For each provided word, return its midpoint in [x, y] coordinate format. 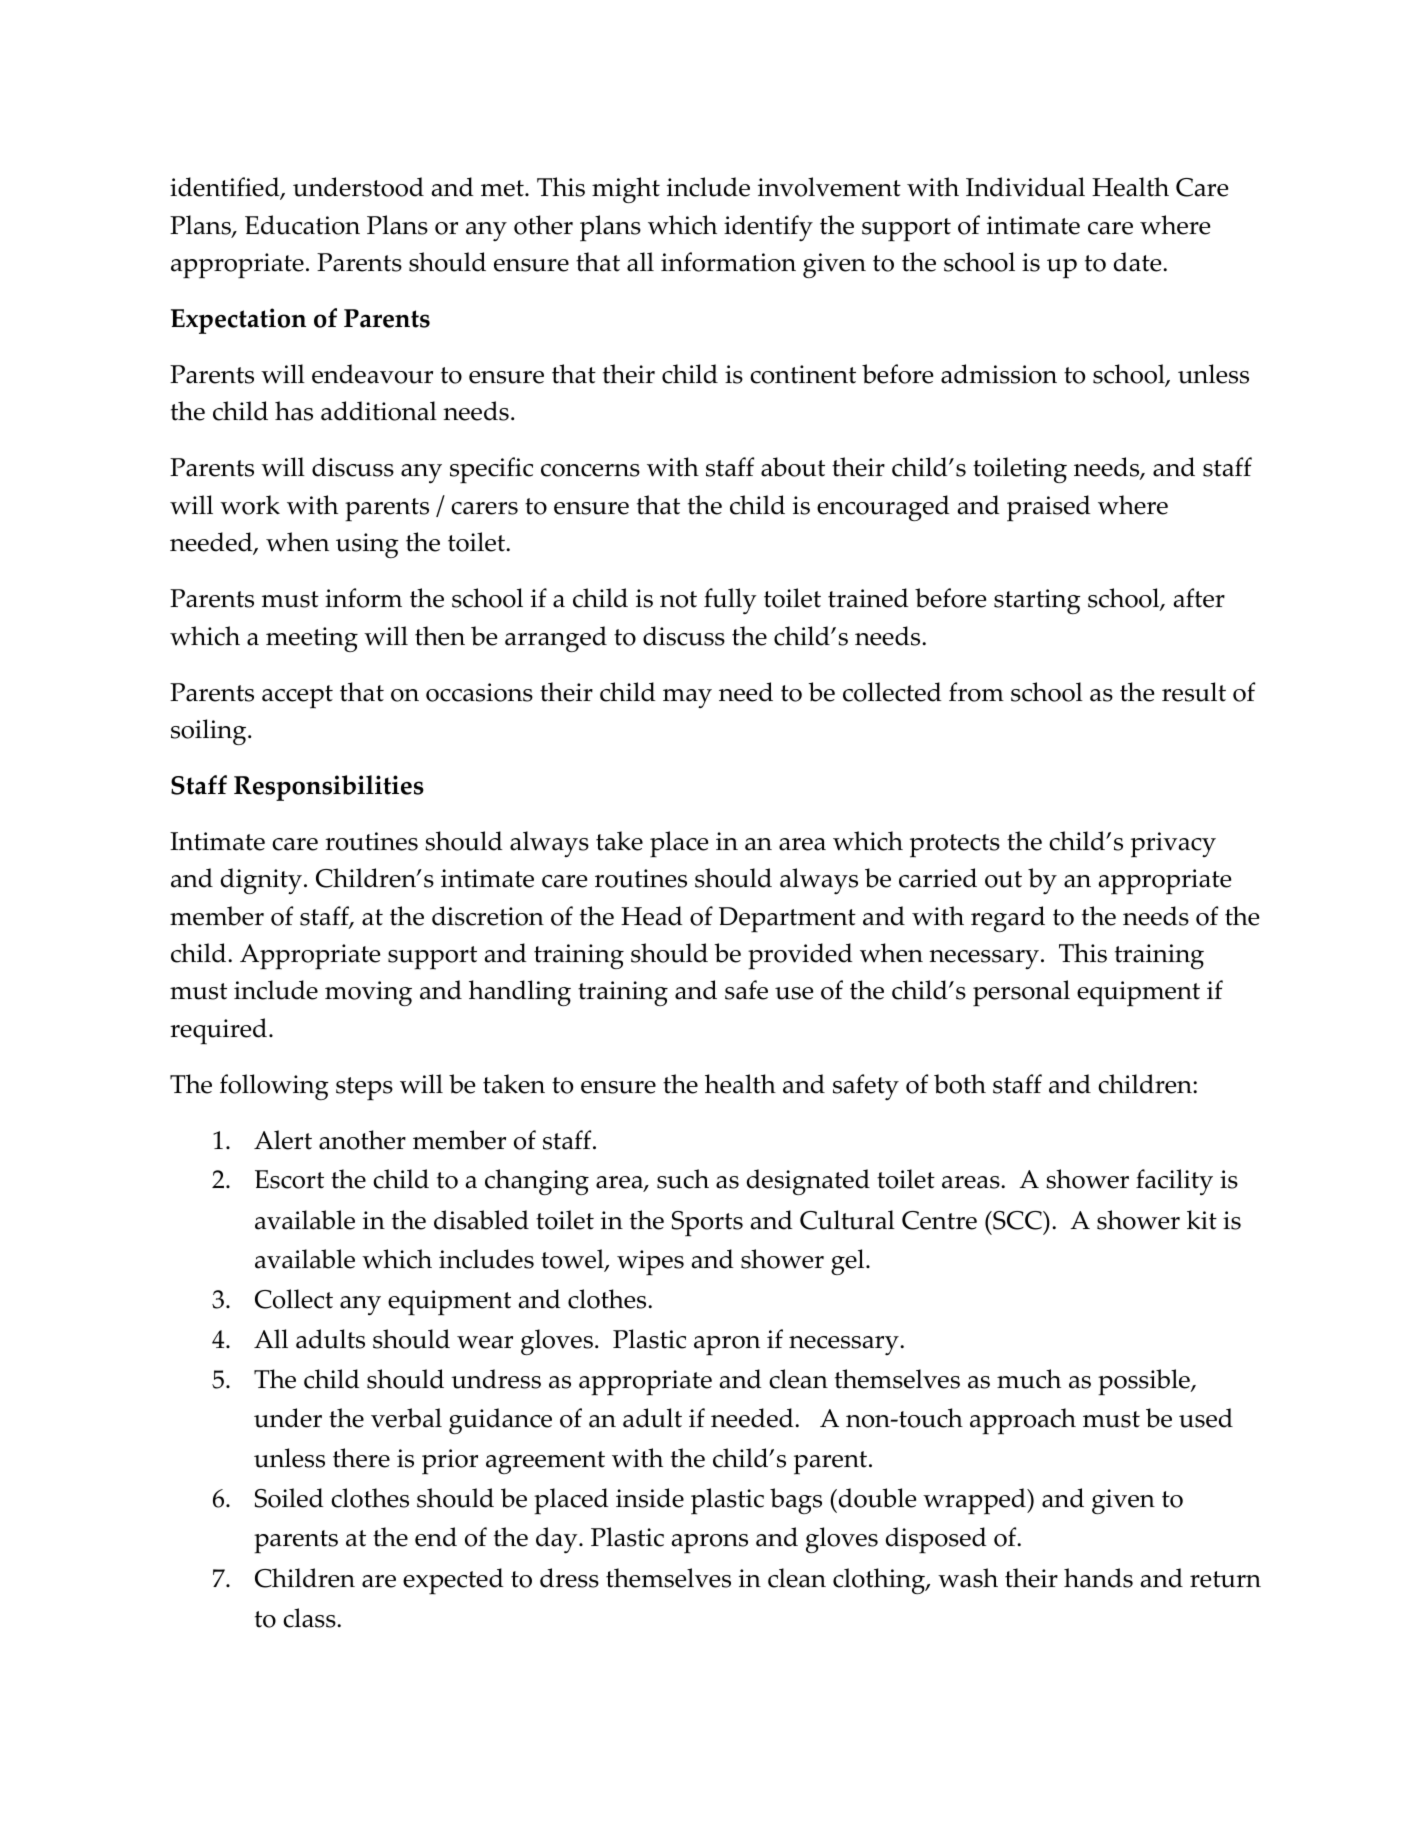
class [310, 1618]
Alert [283, 1140]
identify [768, 228]
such [683, 1179]
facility [1174, 1182]
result [1194, 692]
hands [1098, 1578]
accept [297, 697]
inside [650, 1498]
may [687, 698]
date [1139, 262]
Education [302, 225]
